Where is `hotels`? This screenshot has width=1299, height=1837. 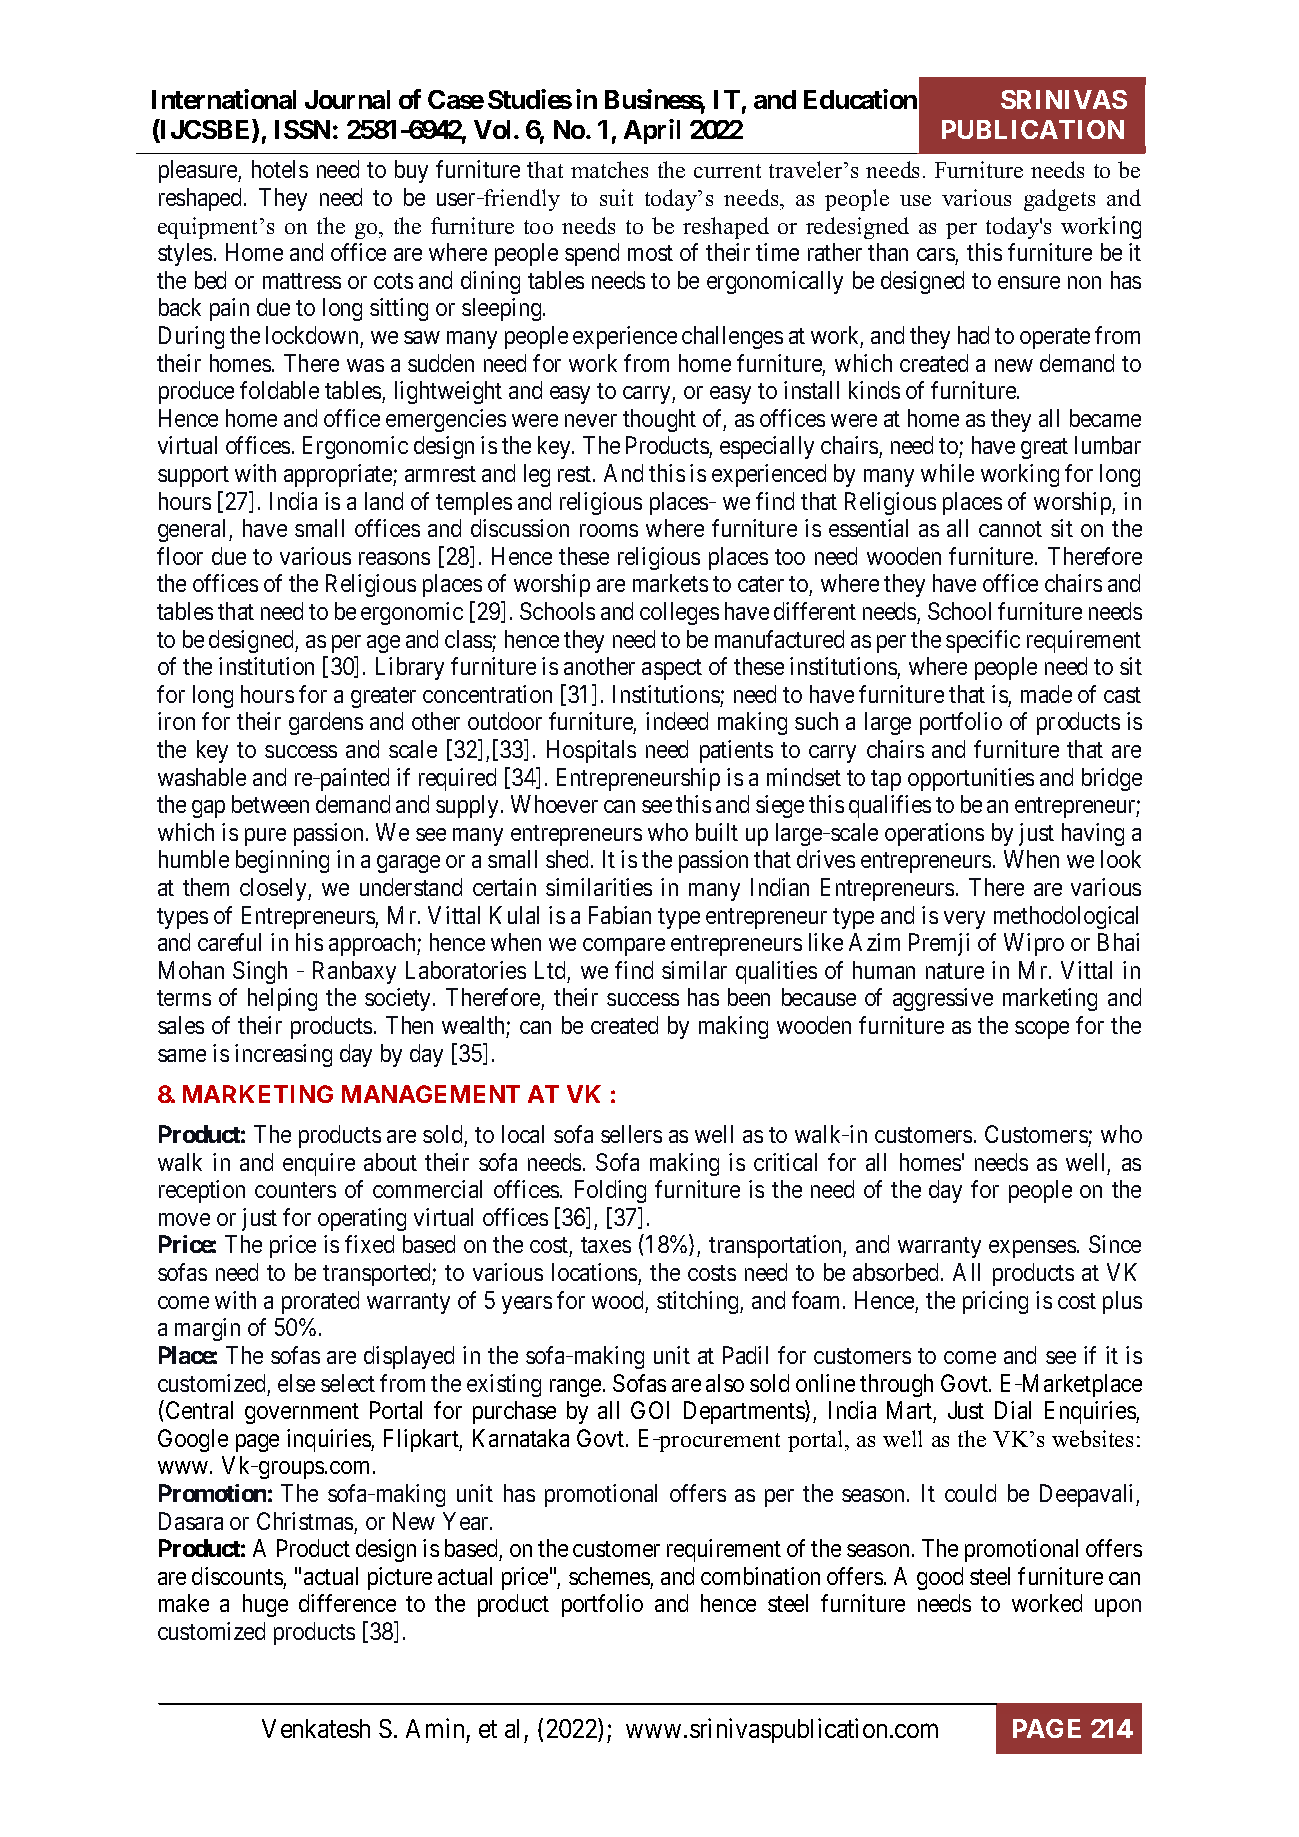
hotels is located at coordinates (280, 169).
